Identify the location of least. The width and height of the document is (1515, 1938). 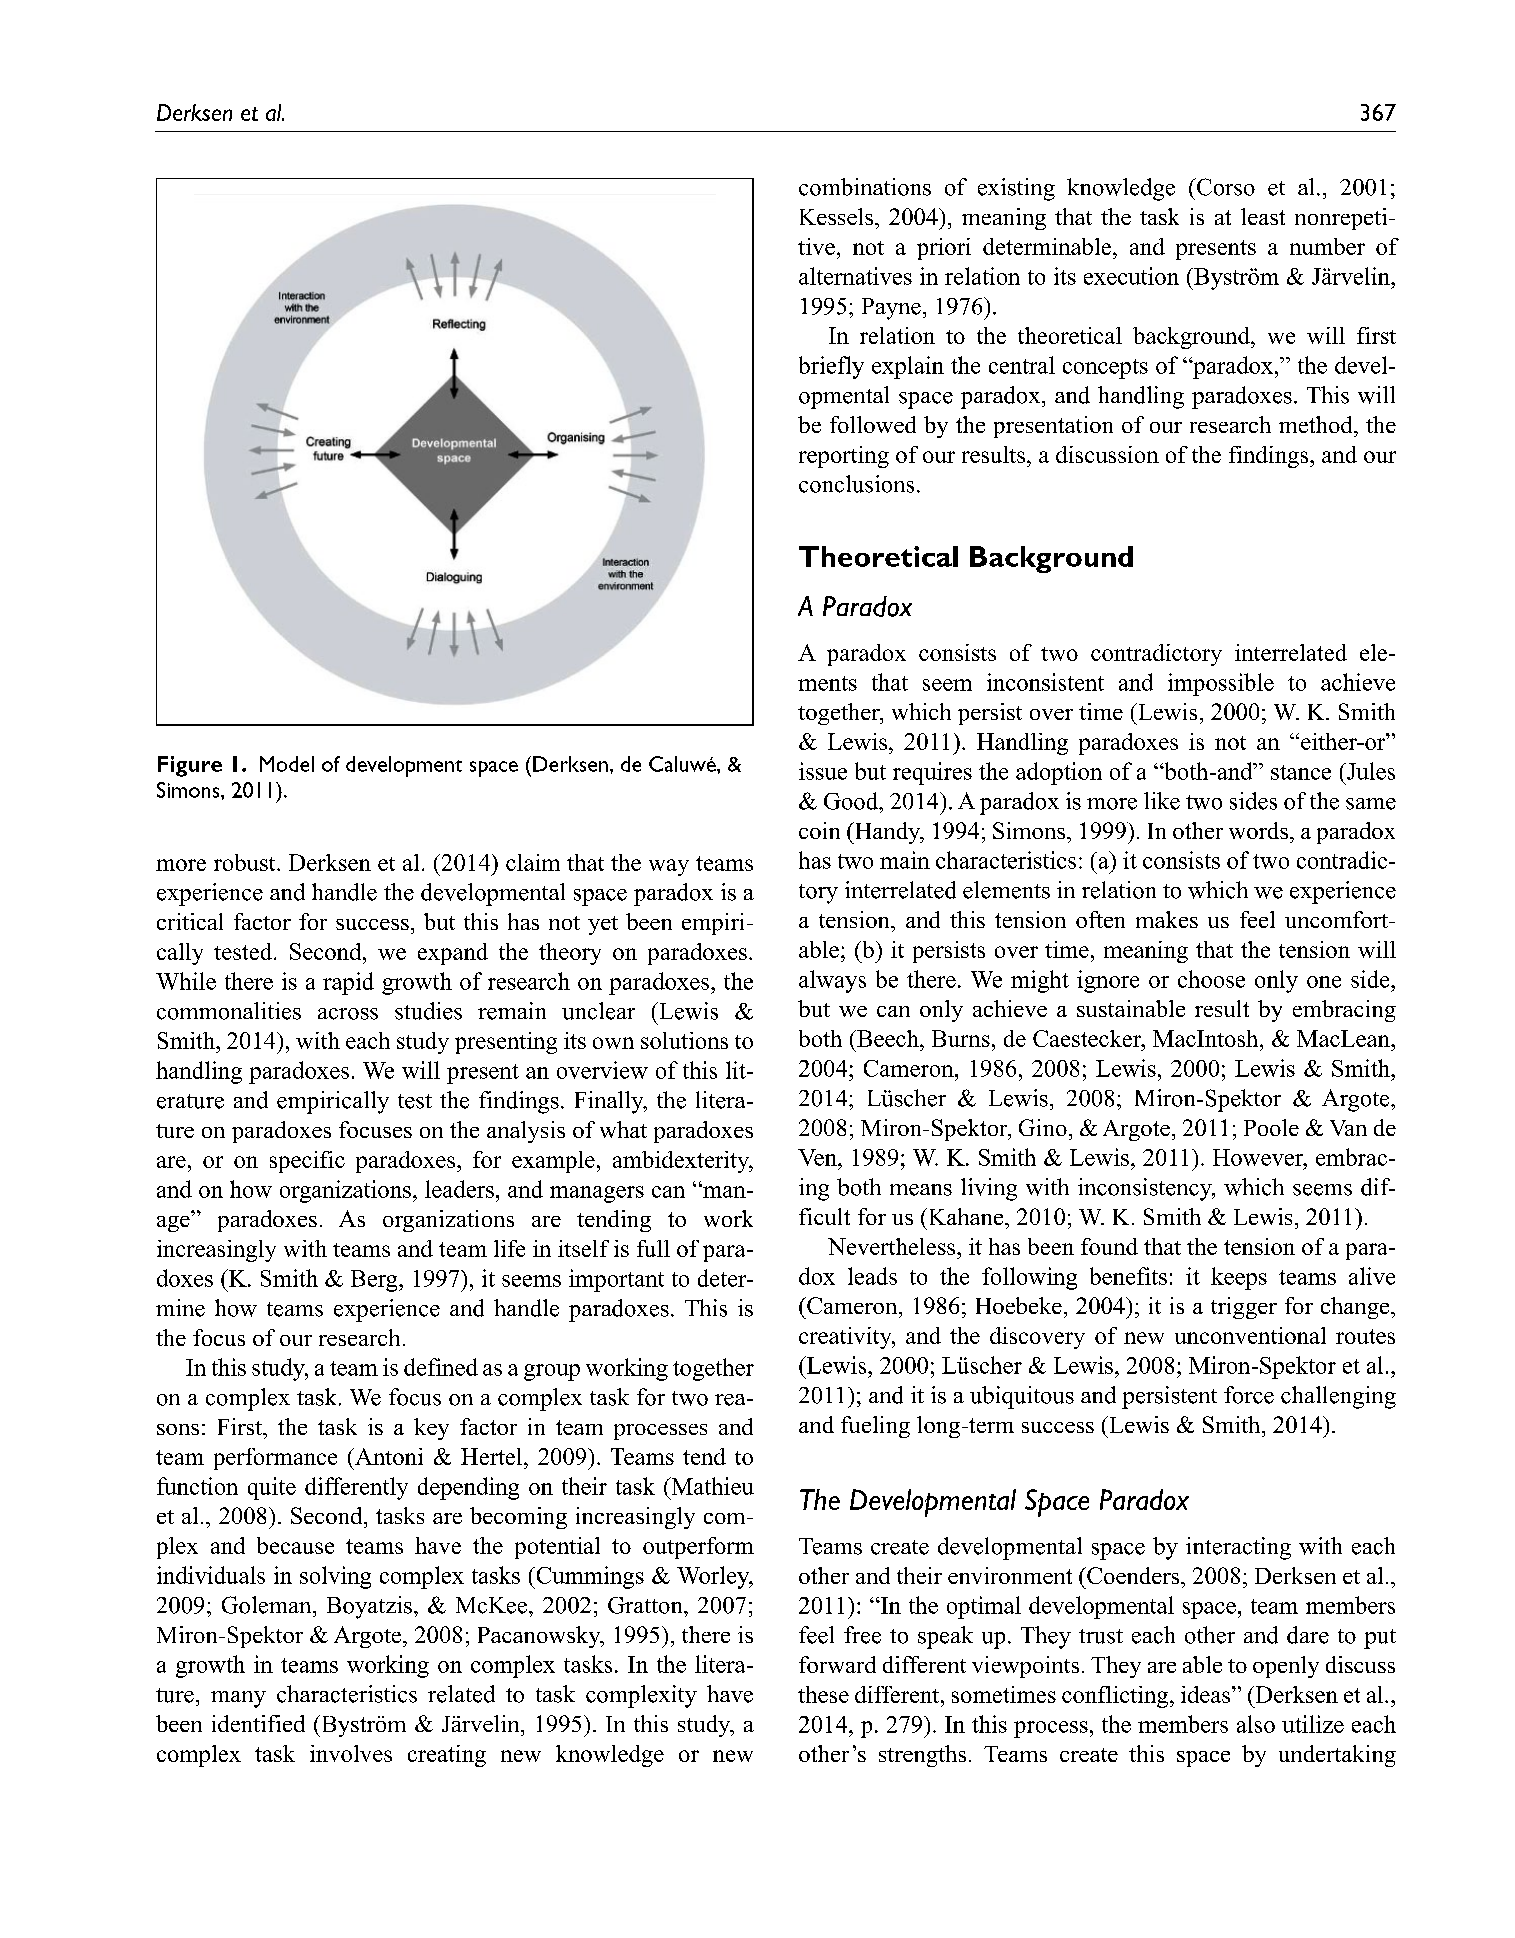
(1263, 216).
